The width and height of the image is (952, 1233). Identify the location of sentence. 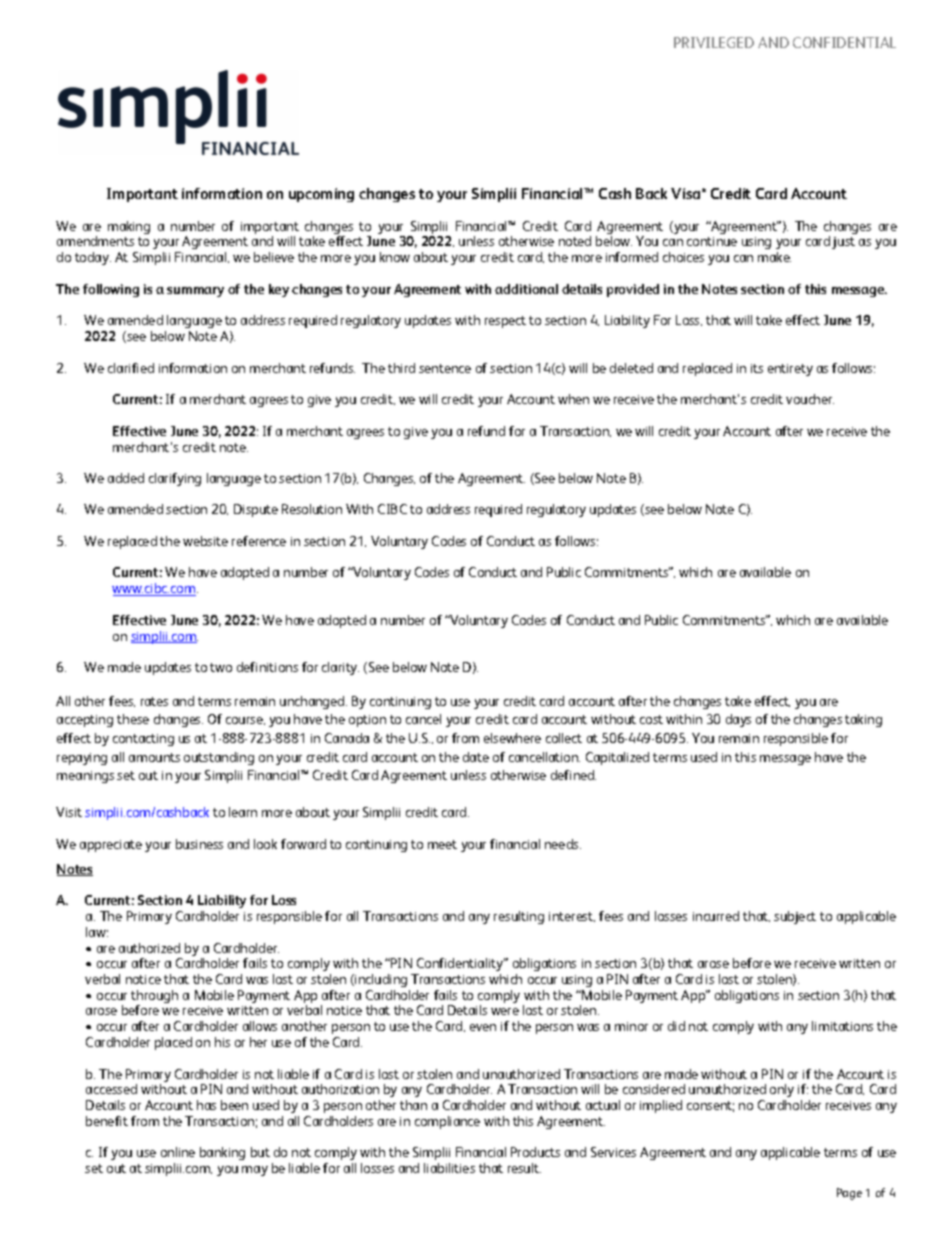
(445, 368).
